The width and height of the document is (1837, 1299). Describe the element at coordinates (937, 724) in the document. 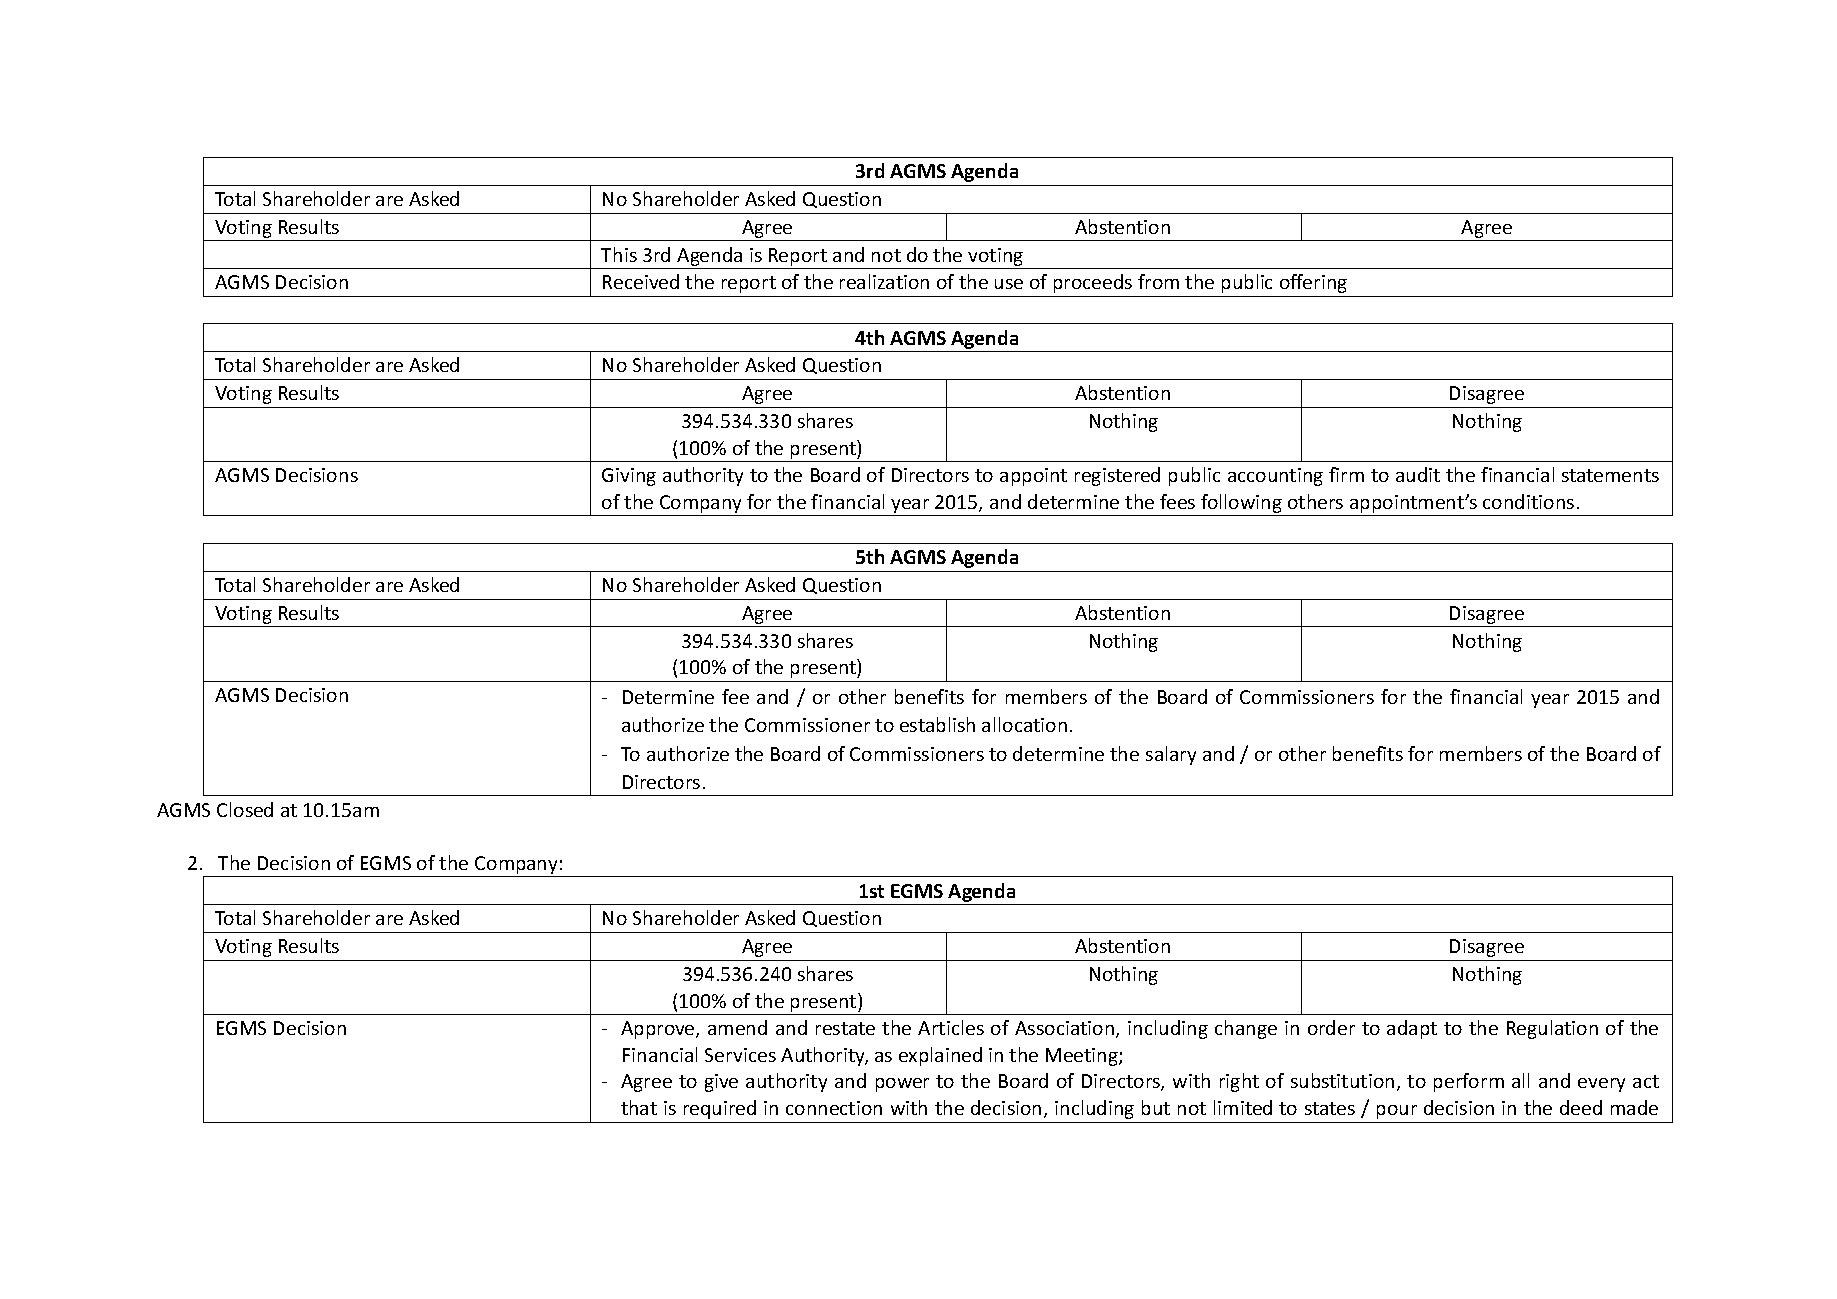

I see `establish` at that location.
